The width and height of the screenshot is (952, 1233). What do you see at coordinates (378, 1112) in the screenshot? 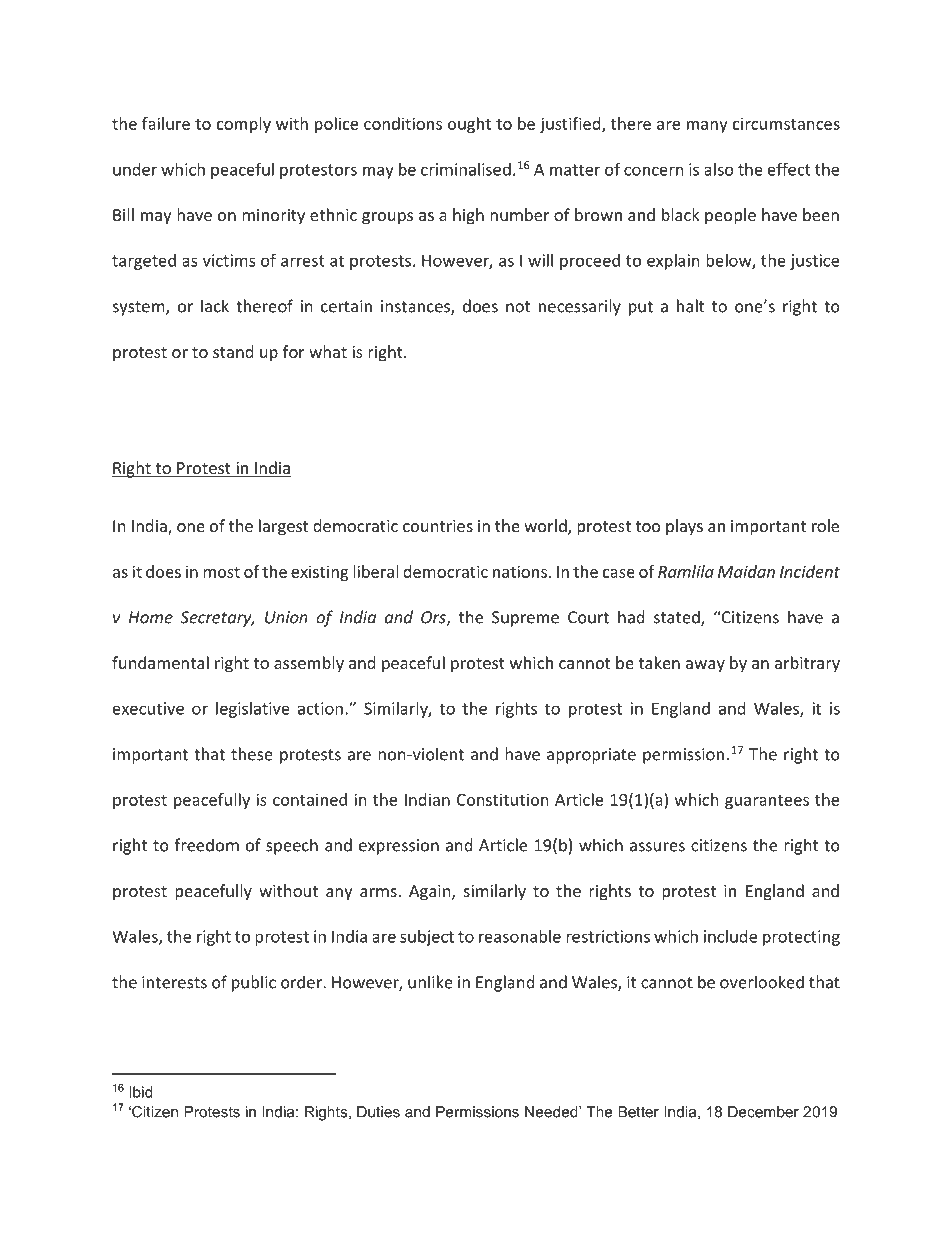
I see `Duties` at bounding box center [378, 1112].
